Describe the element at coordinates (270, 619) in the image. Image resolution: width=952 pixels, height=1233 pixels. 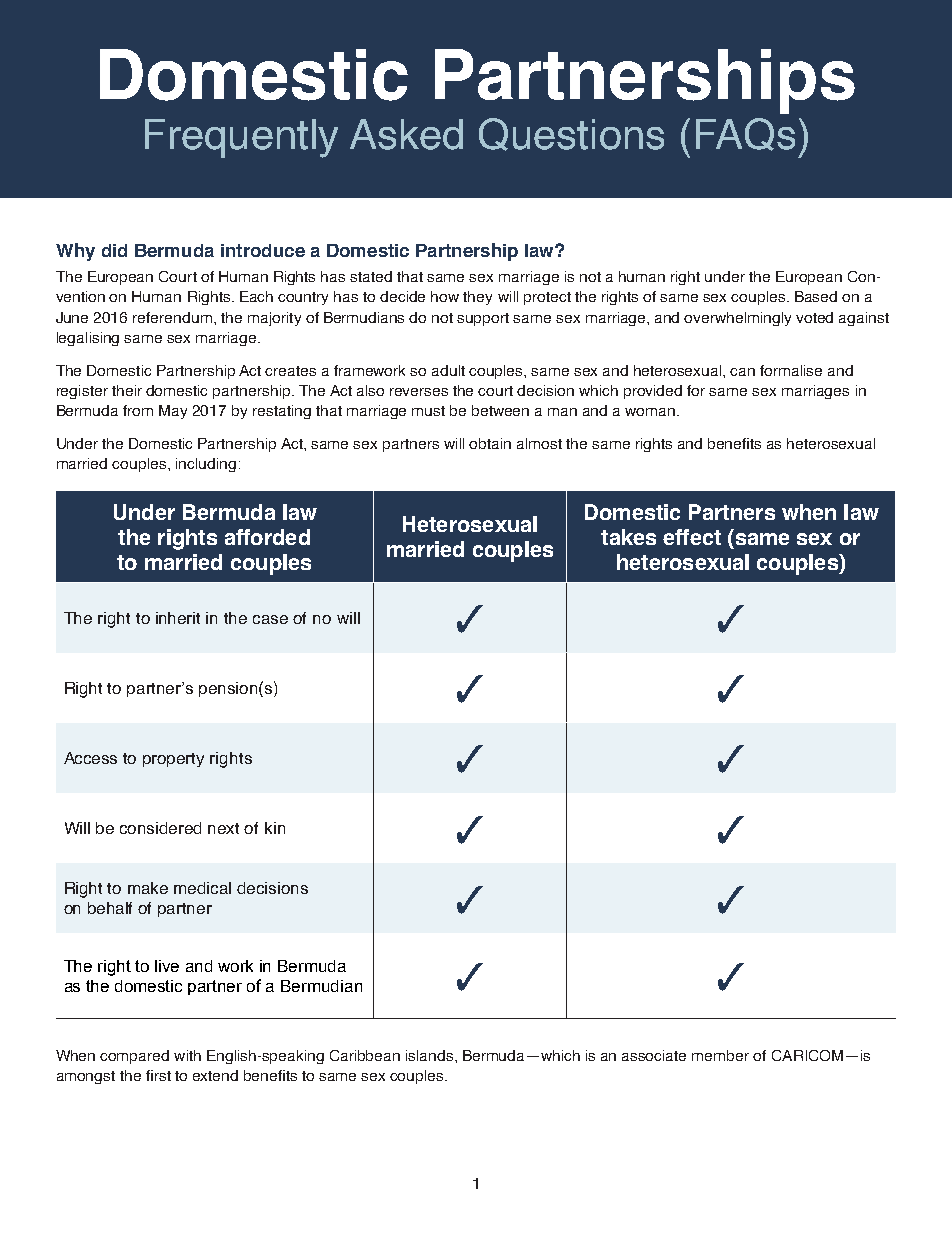
I see `case` at that location.
